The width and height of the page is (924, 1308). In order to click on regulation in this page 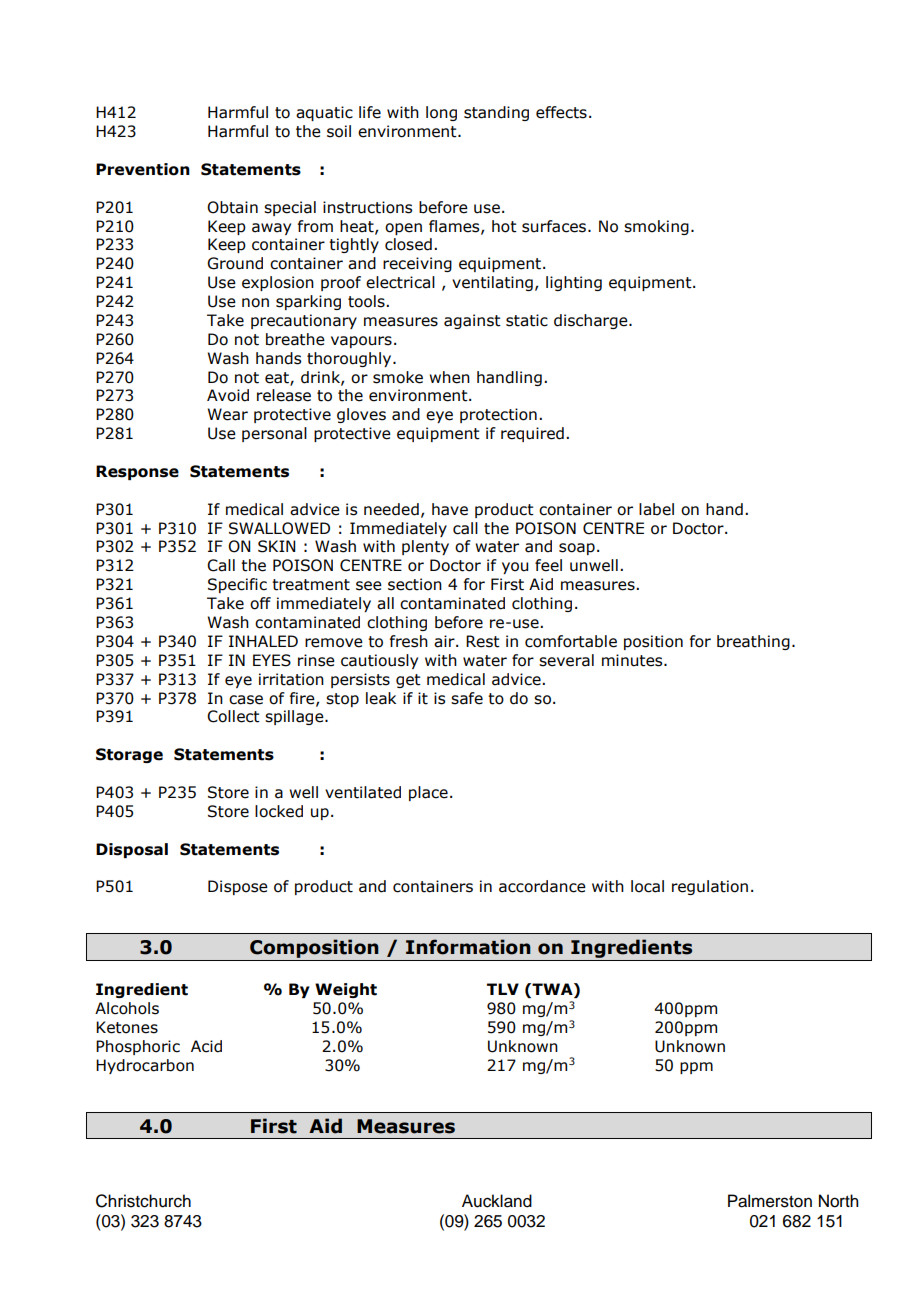, I will do `click(710, 887)`.
